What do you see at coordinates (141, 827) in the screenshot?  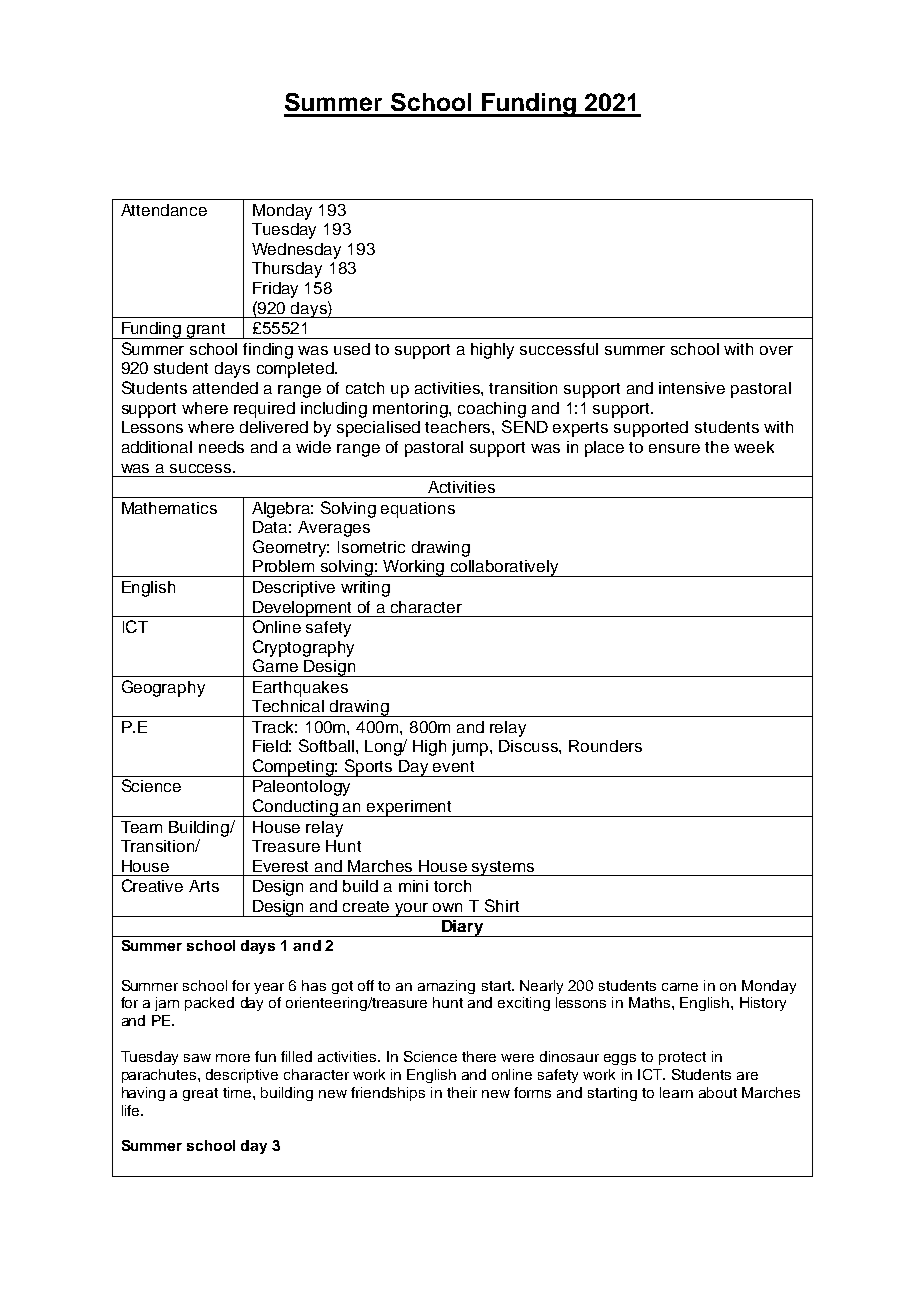 I see `Team` at bounding box center [141, 827].
